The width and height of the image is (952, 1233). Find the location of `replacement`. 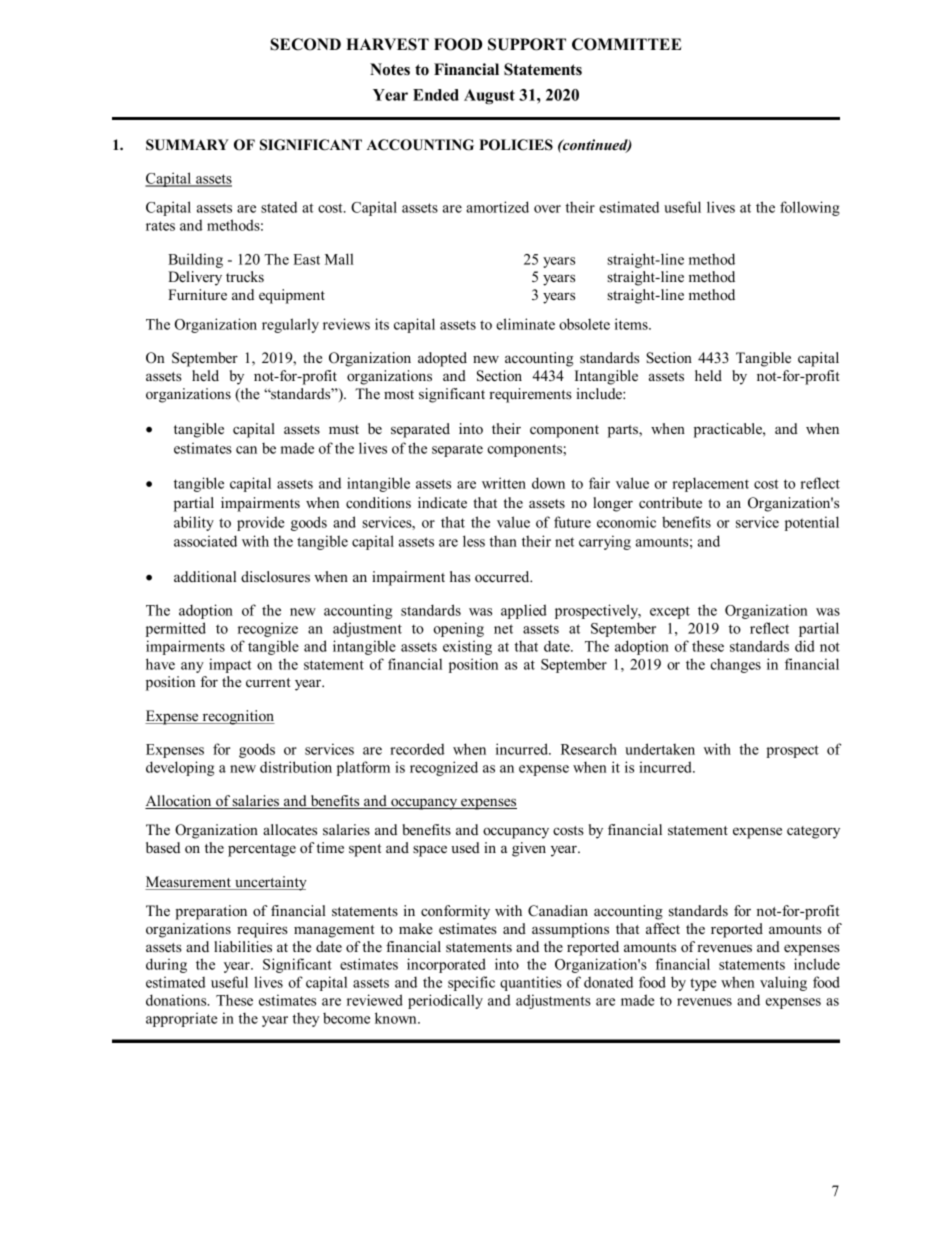

replacement is located at coordinates (710, 484).
